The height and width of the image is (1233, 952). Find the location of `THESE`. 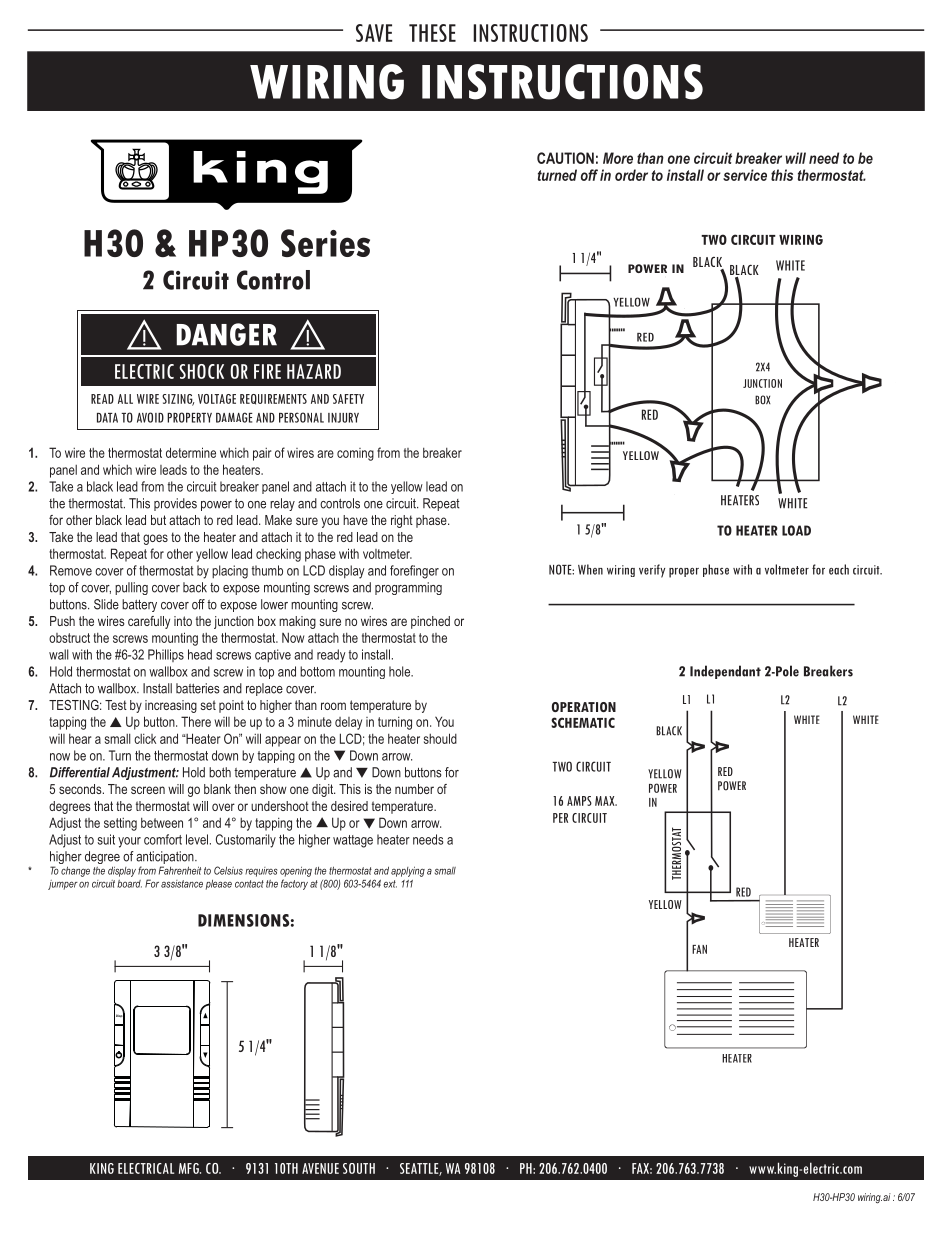

THESE is located at coordinates (432, 33).
